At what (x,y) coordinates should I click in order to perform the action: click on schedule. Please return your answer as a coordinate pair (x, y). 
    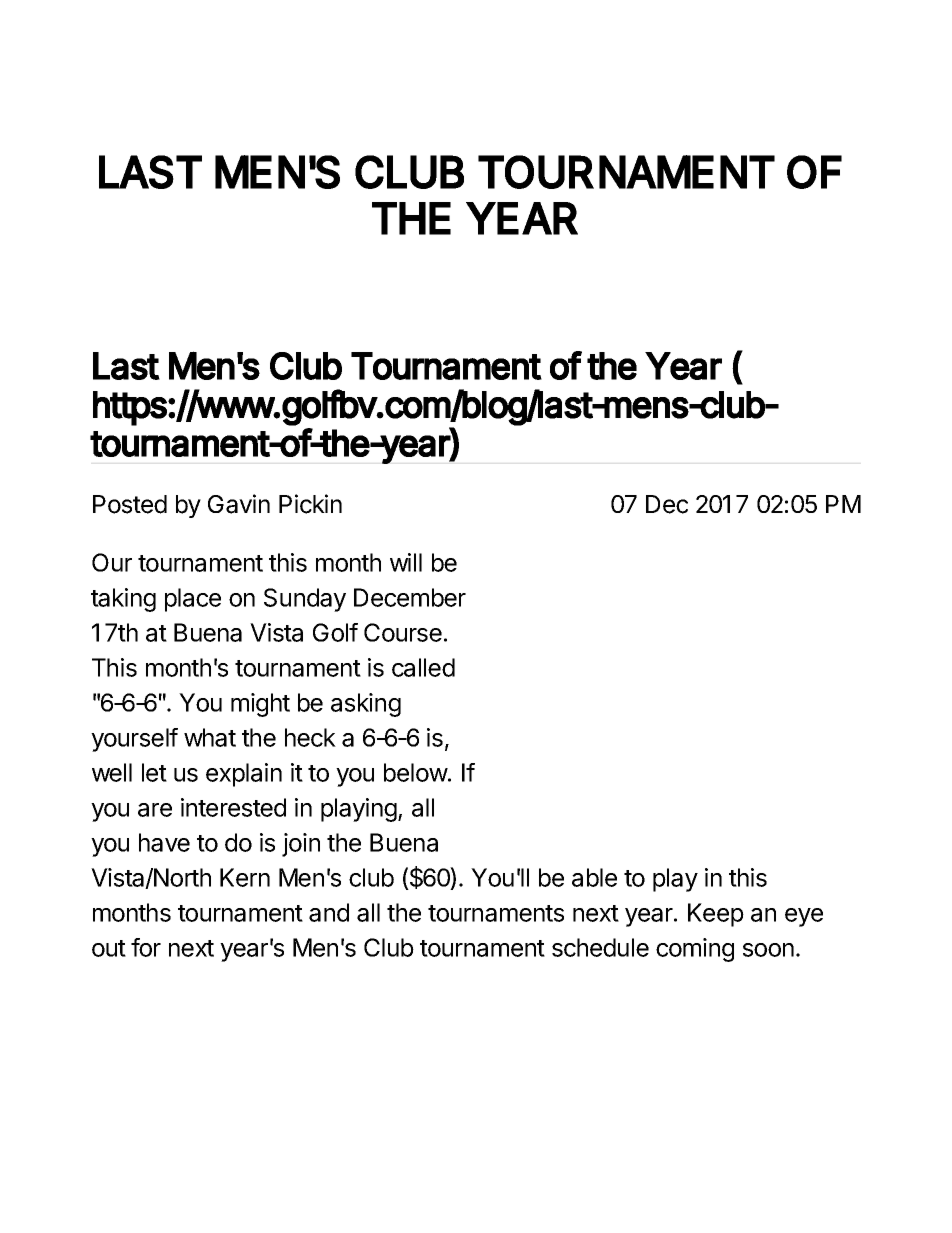
    Looking at the image, I should click on (600, 947).
